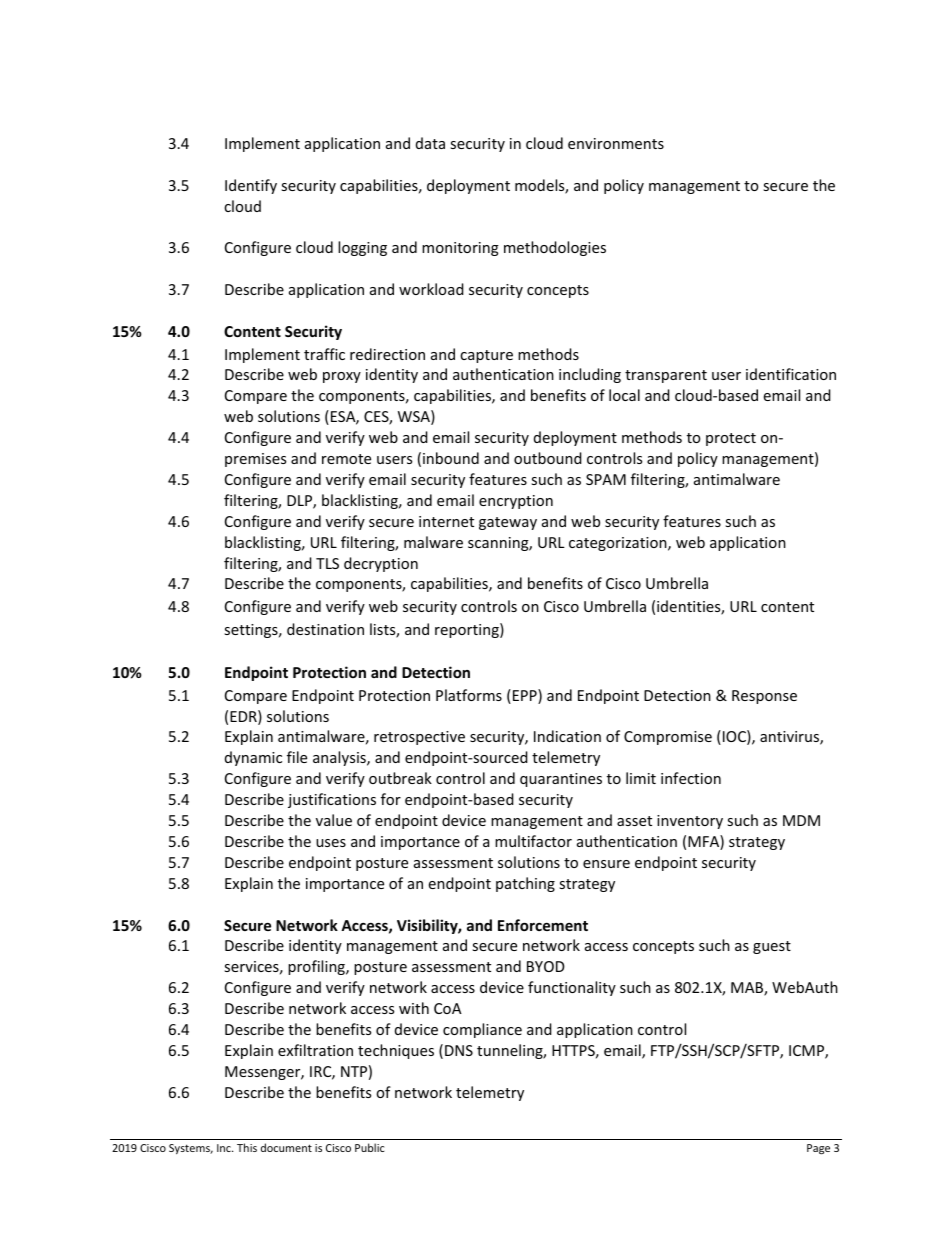 The width and height of the screenshot is (952, 1233). I want to click on EPP, so click(524, 696).
